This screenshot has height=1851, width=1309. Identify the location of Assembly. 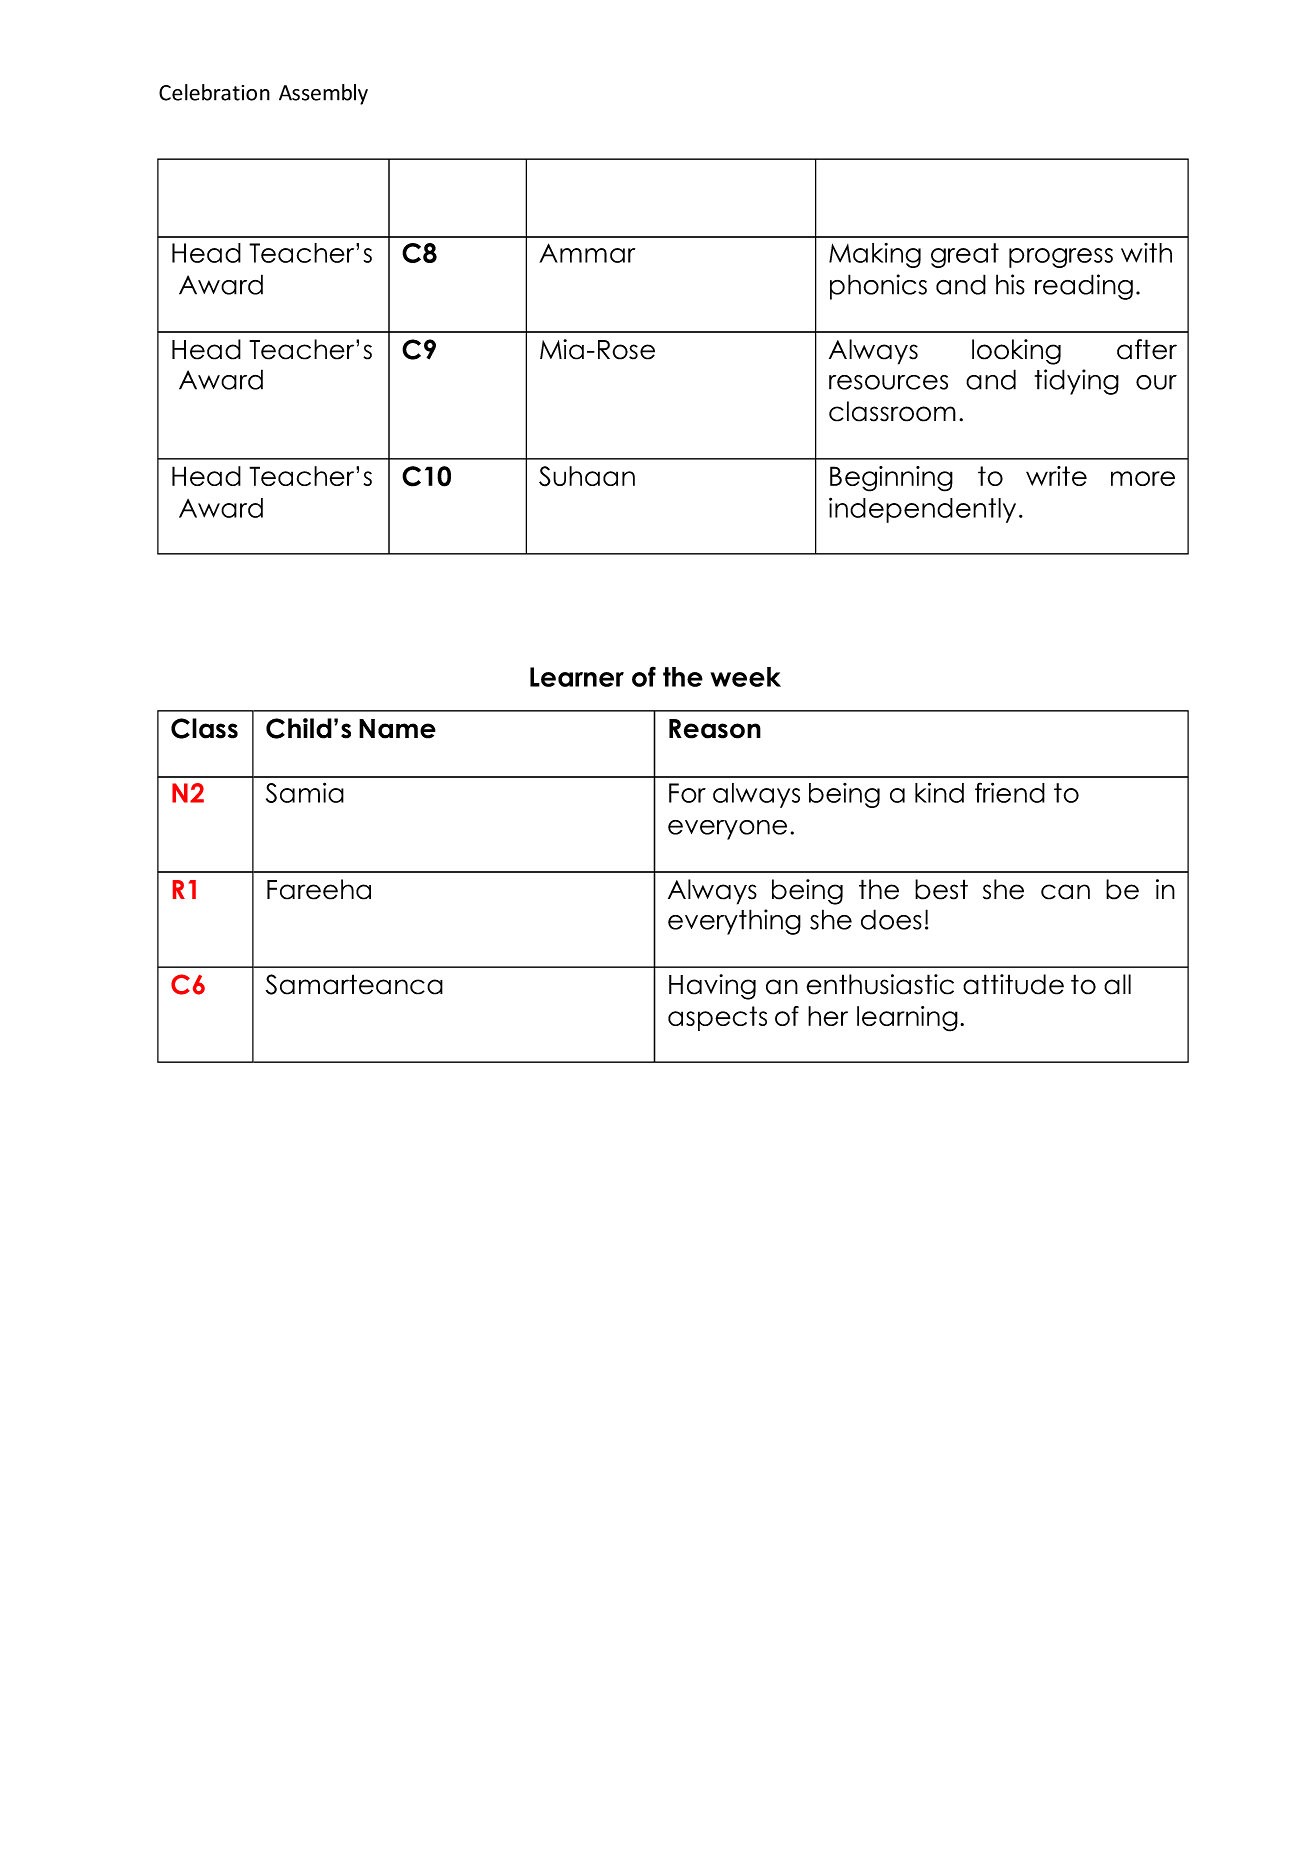
(323, 94).
